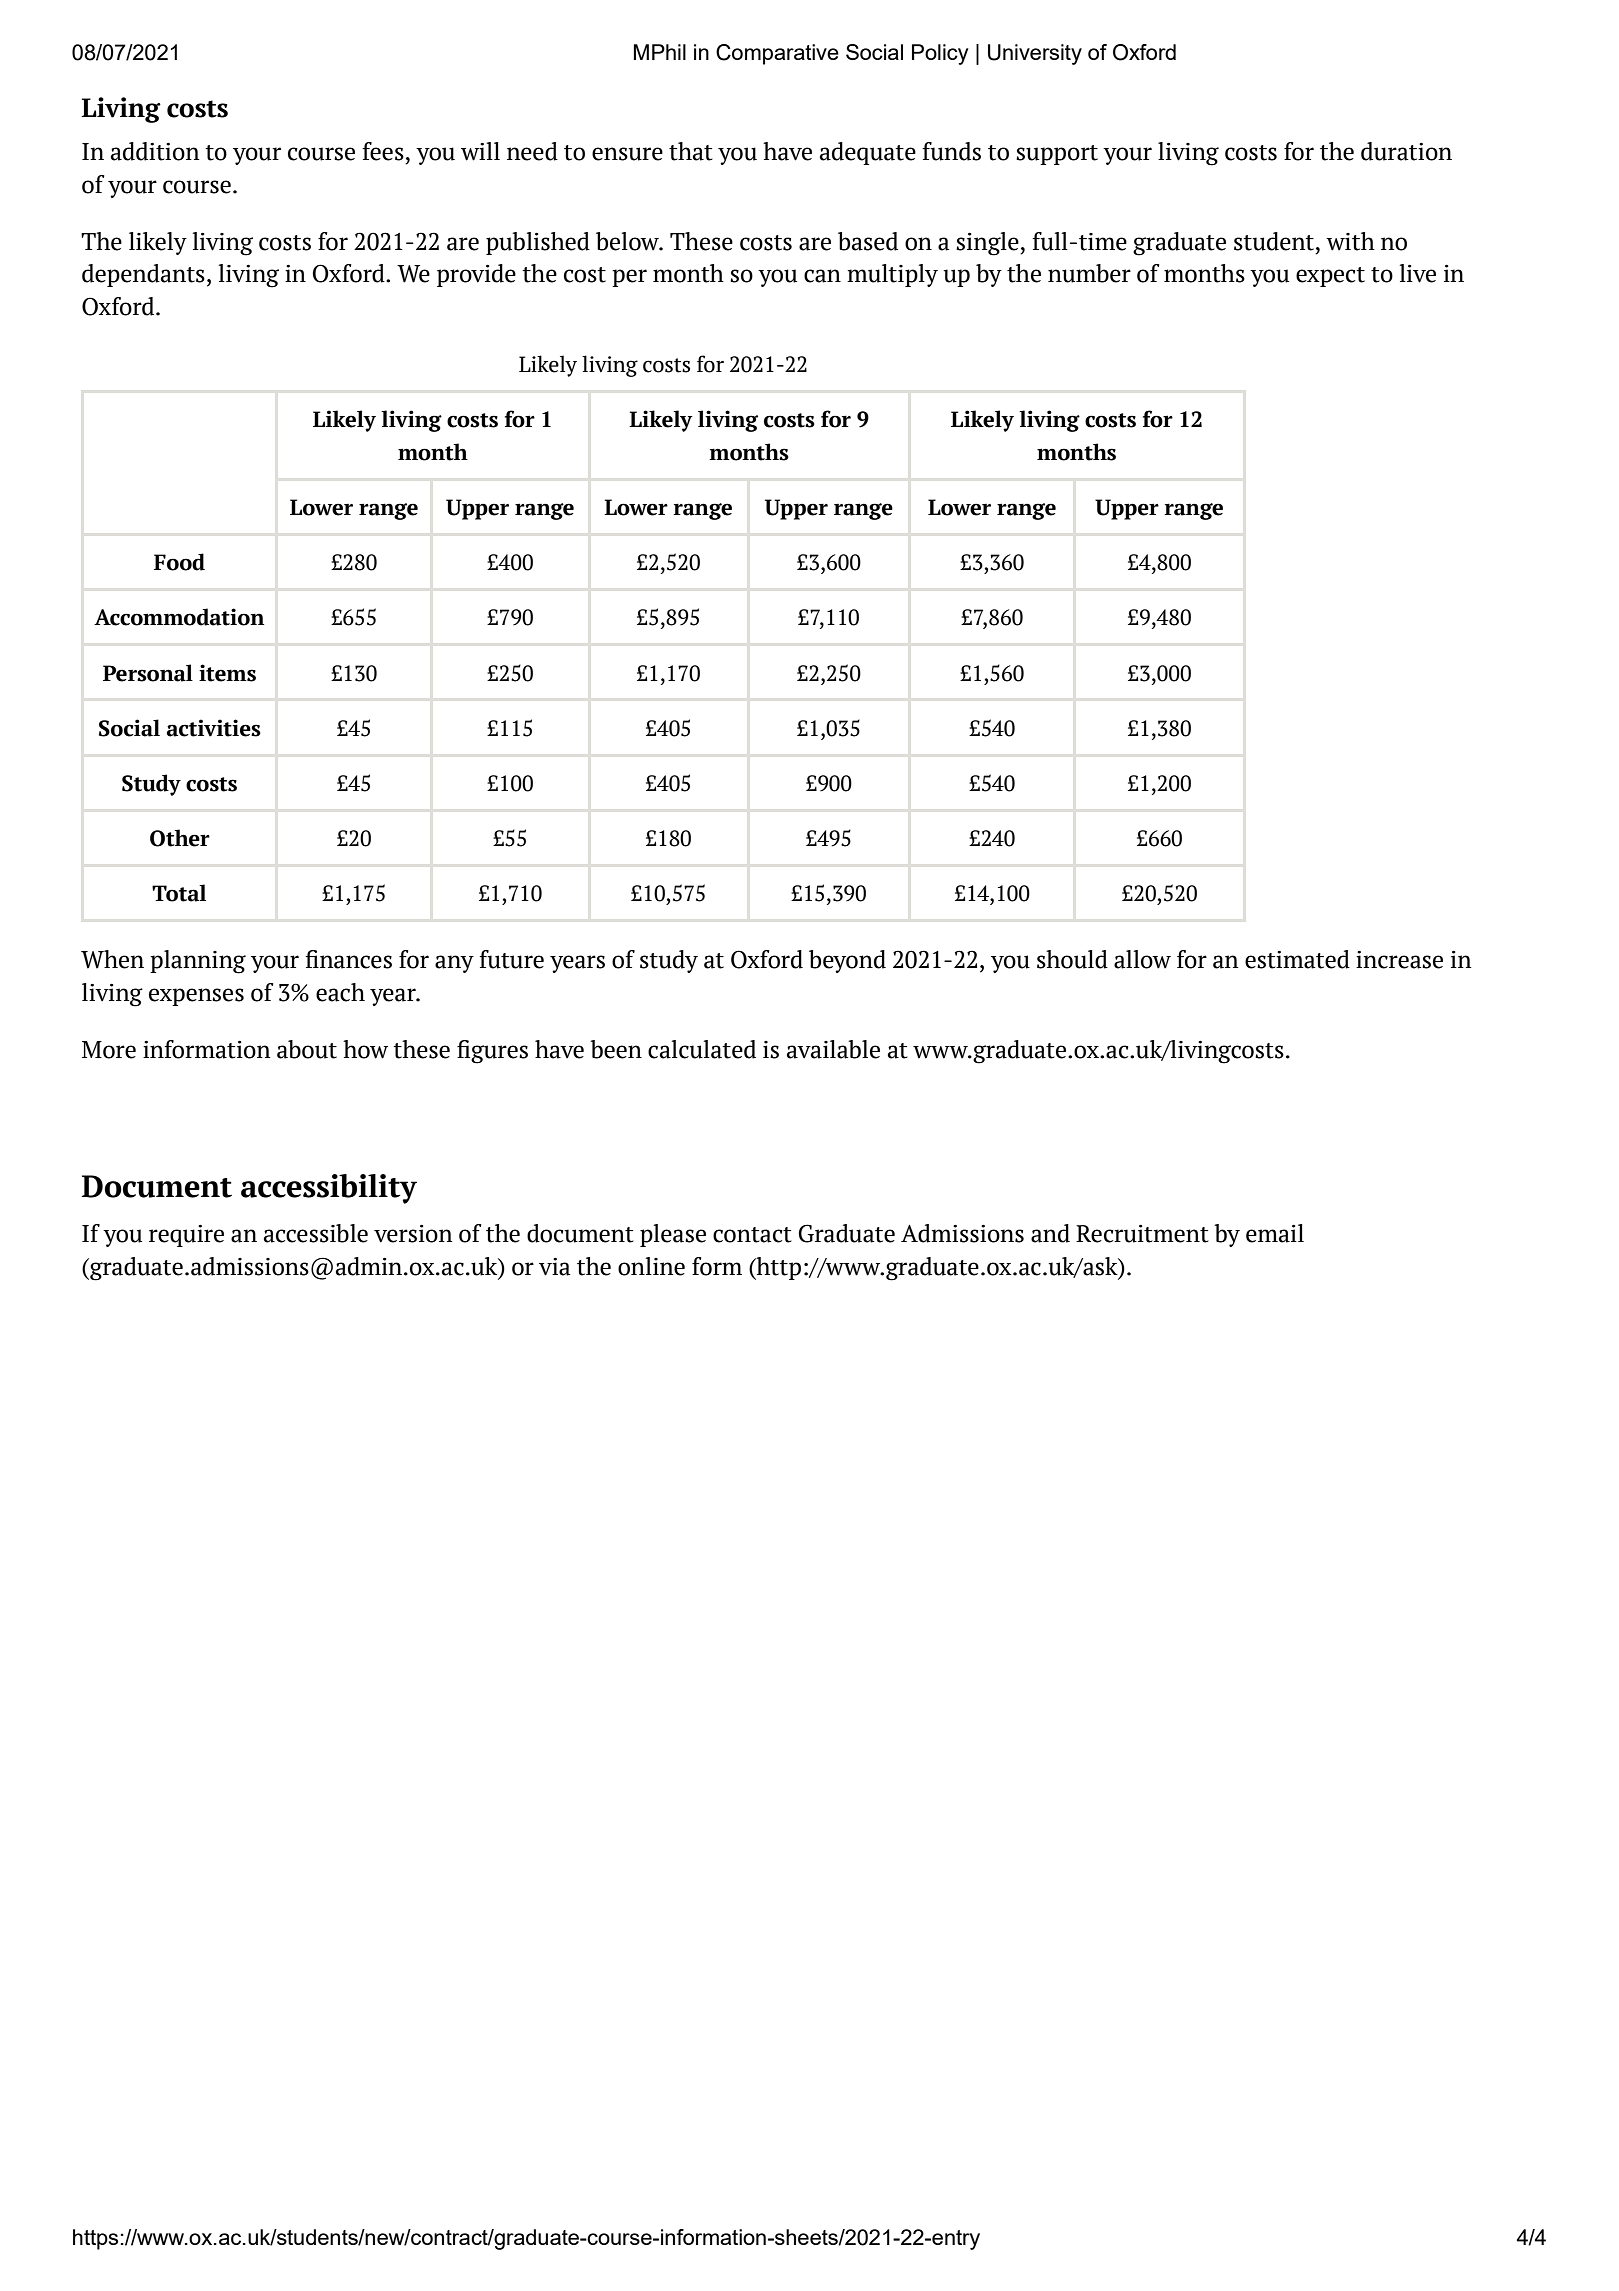 The height and width of the page is (2291, 1619). What do you see at coordinates (752, 1235) in the page?
I see `contact` at bounding box center [752, 1235].
